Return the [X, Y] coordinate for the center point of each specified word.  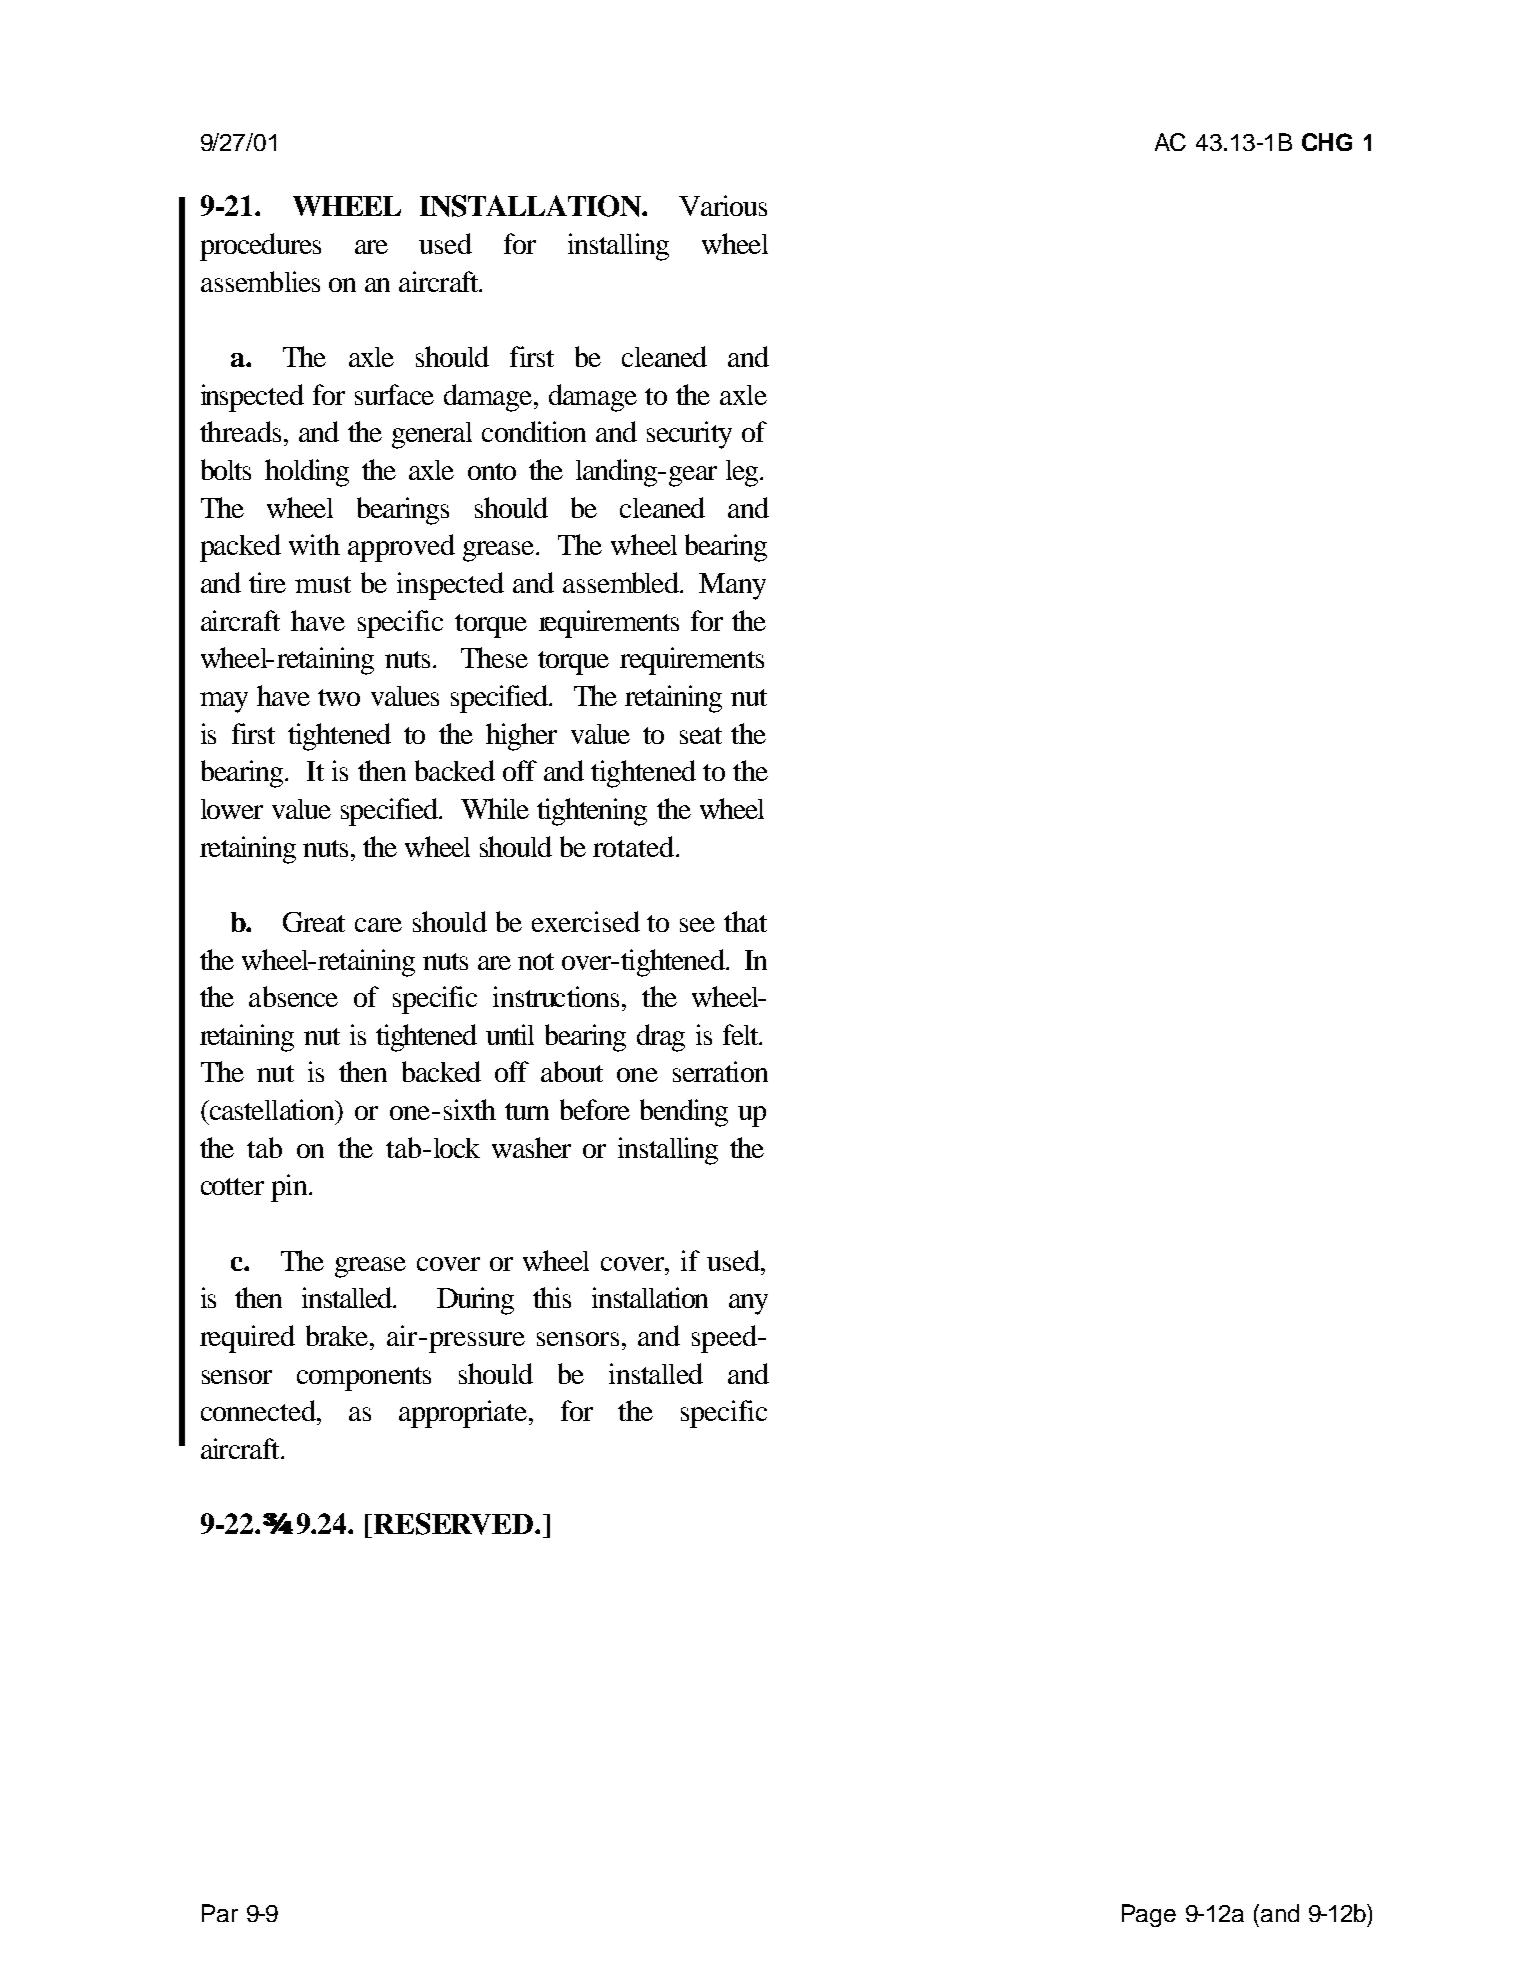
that [745, 921]
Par [220, 1913]
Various [723, 205]
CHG [1327, 142]
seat [701, 735]
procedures [260, 247]
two [339, 697]
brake [338, 1335]
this [552, 1297]
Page [1149, 1915]
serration [720, 1071]
